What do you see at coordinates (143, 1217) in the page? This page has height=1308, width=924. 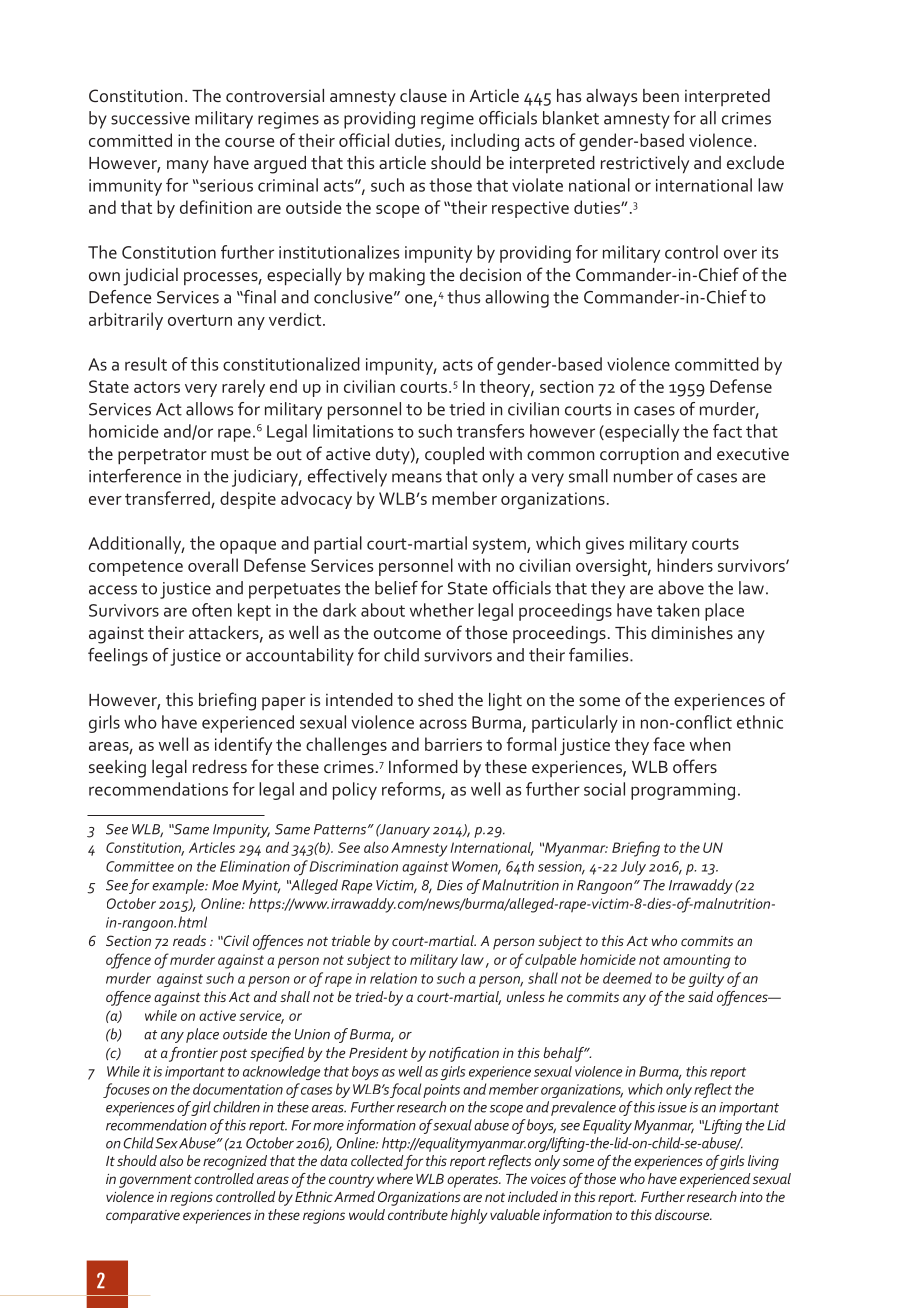 I see `comparative` at bounding box center [143, 1217].
